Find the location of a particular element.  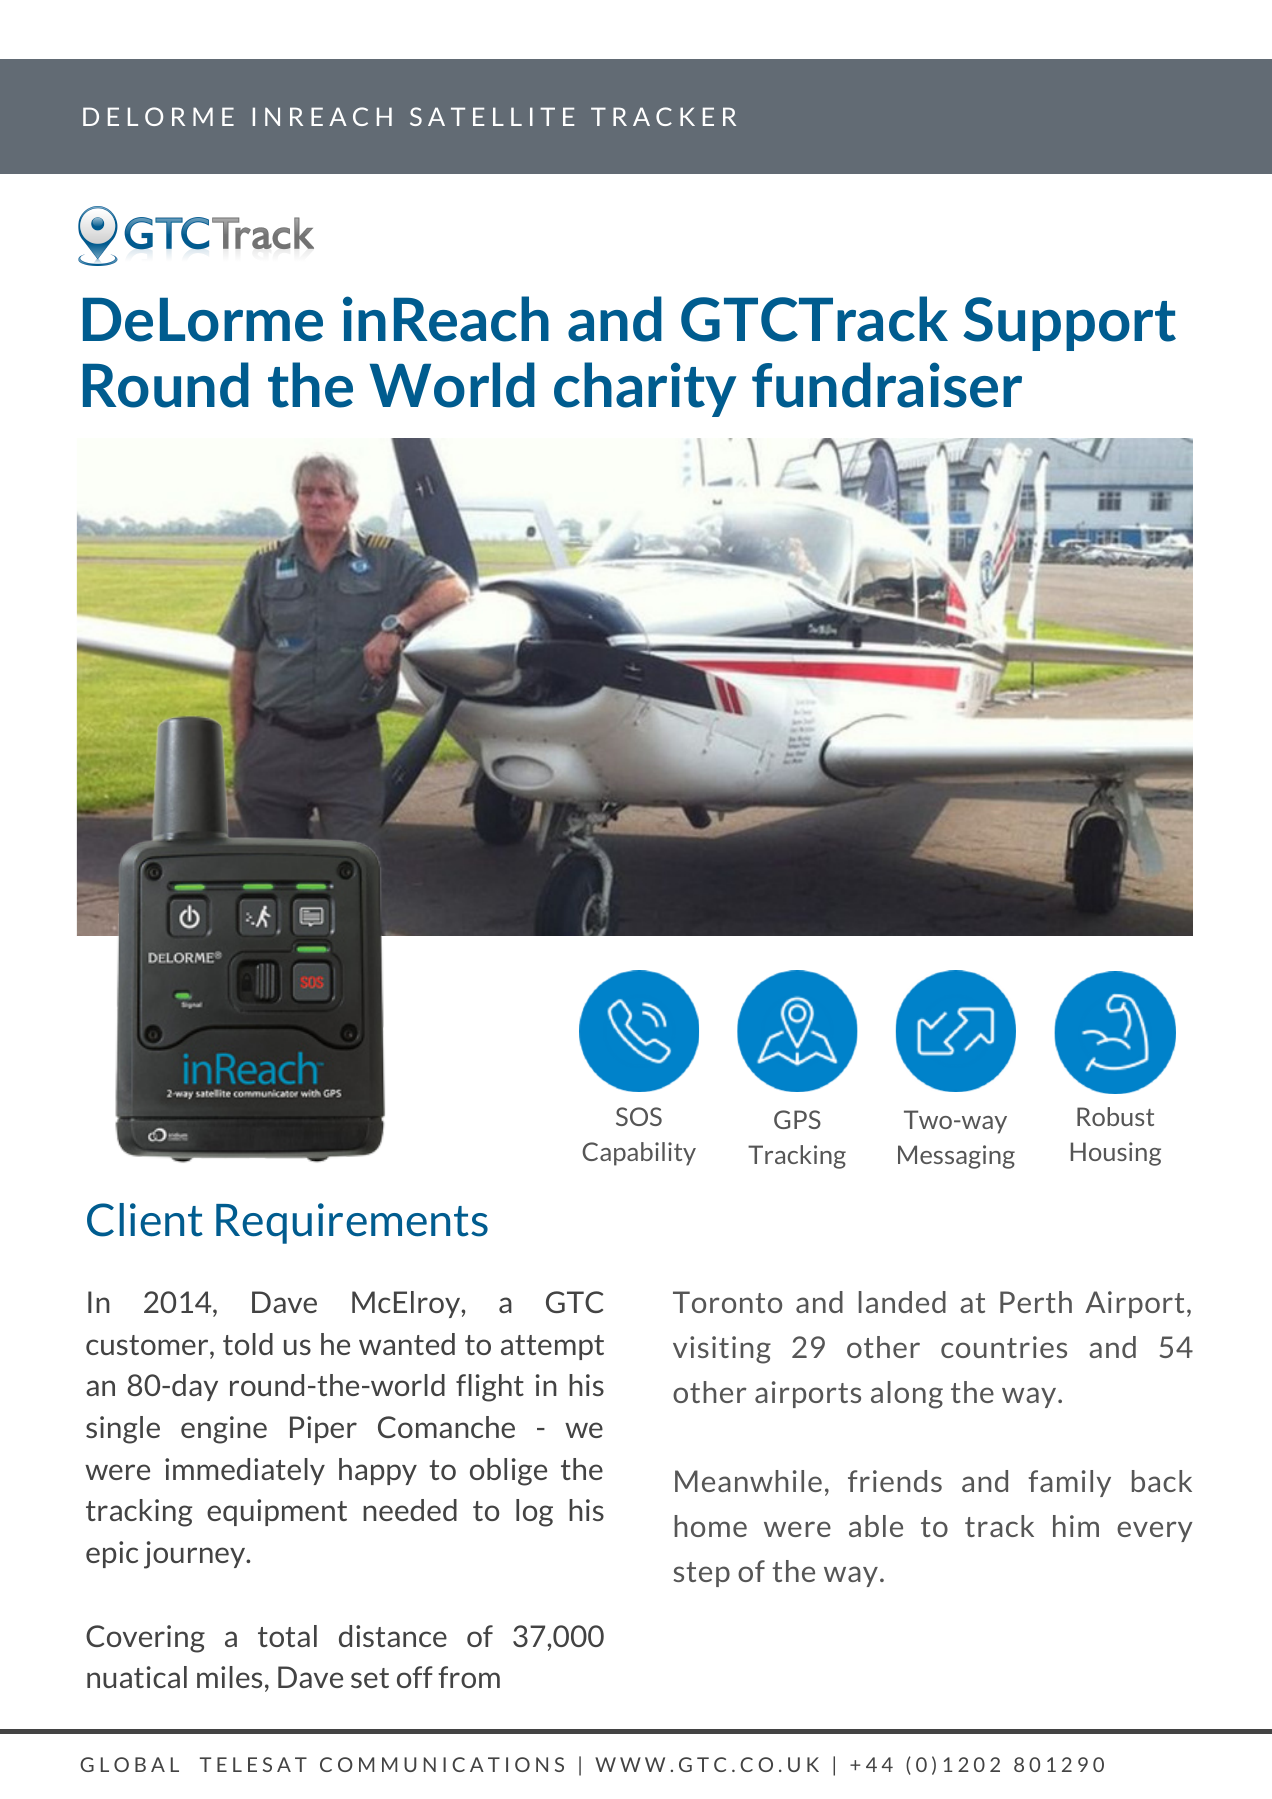

Requirements is located at coordinates (352, 1223).
